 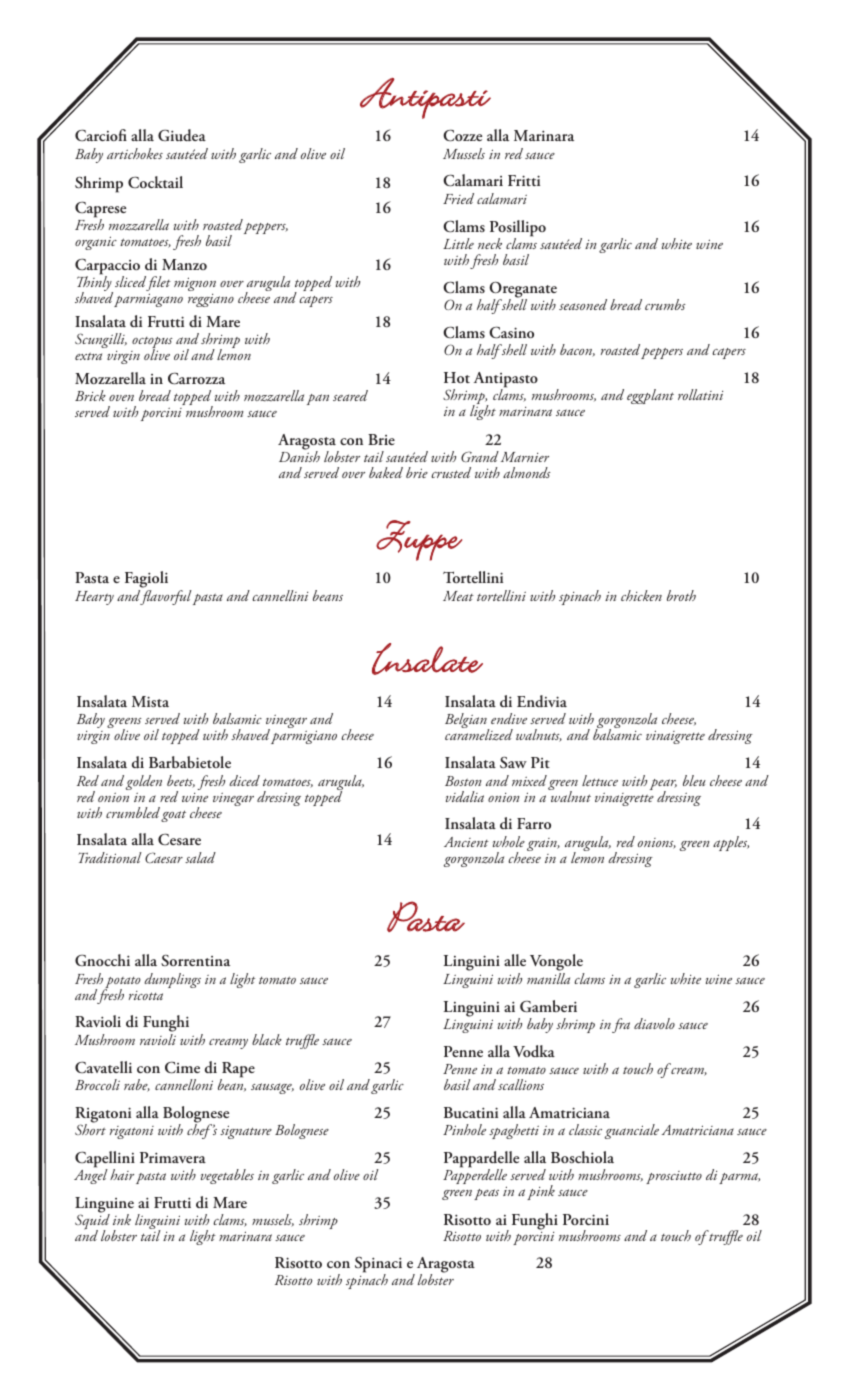 What do you see at coordinates (458, 198) in the document?
I see `Fried` at bounding box center [458, 198].
